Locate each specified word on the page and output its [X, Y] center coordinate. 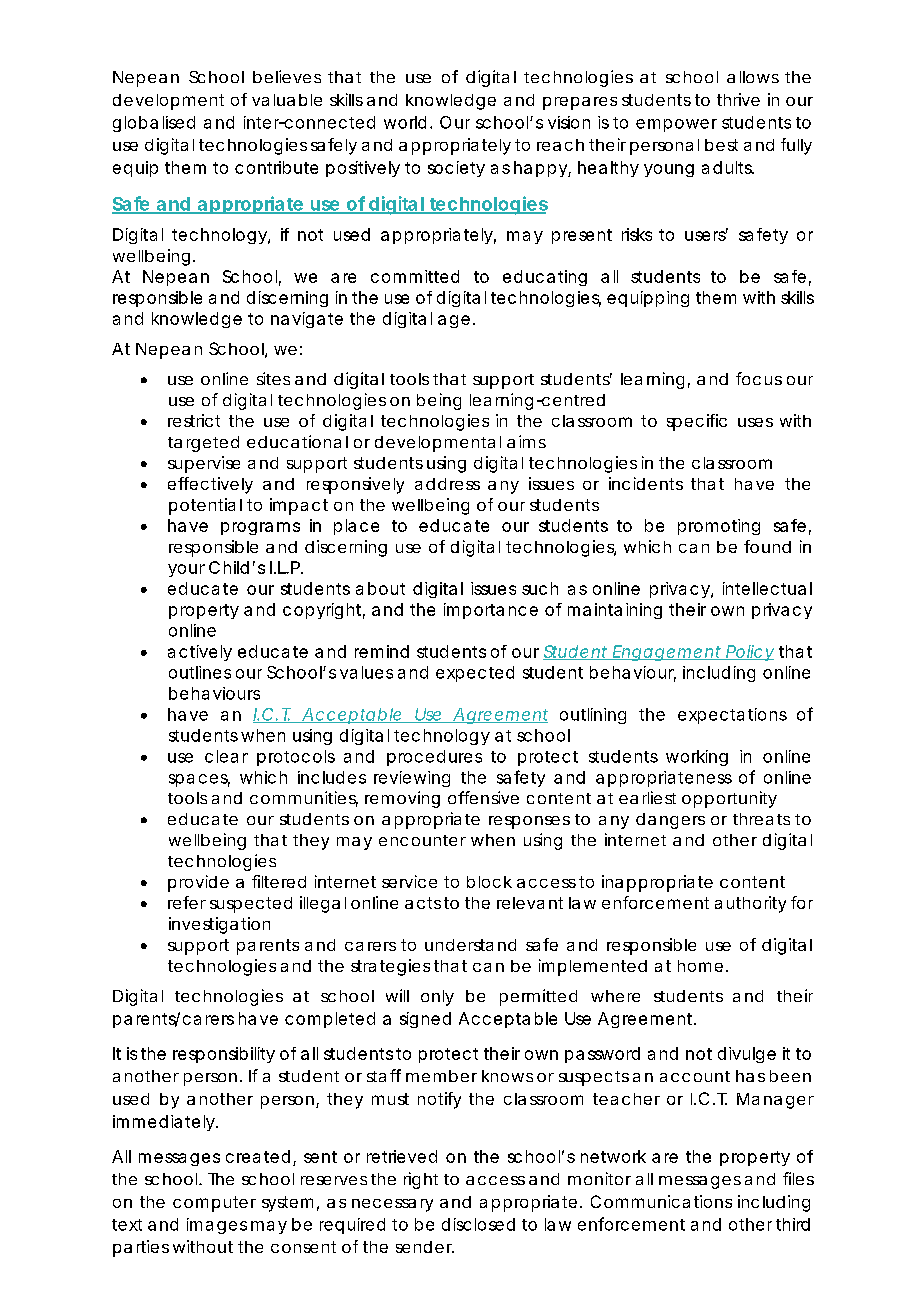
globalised [154, 124]
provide [198, 883]
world [405, 122]
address [447, 484]
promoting [719, 527]
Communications [661, 1201]
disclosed [478, 1224]
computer [214, 1204]
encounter [422, 840]
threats [761, 819]
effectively [210, 485]
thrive [738, 99]
